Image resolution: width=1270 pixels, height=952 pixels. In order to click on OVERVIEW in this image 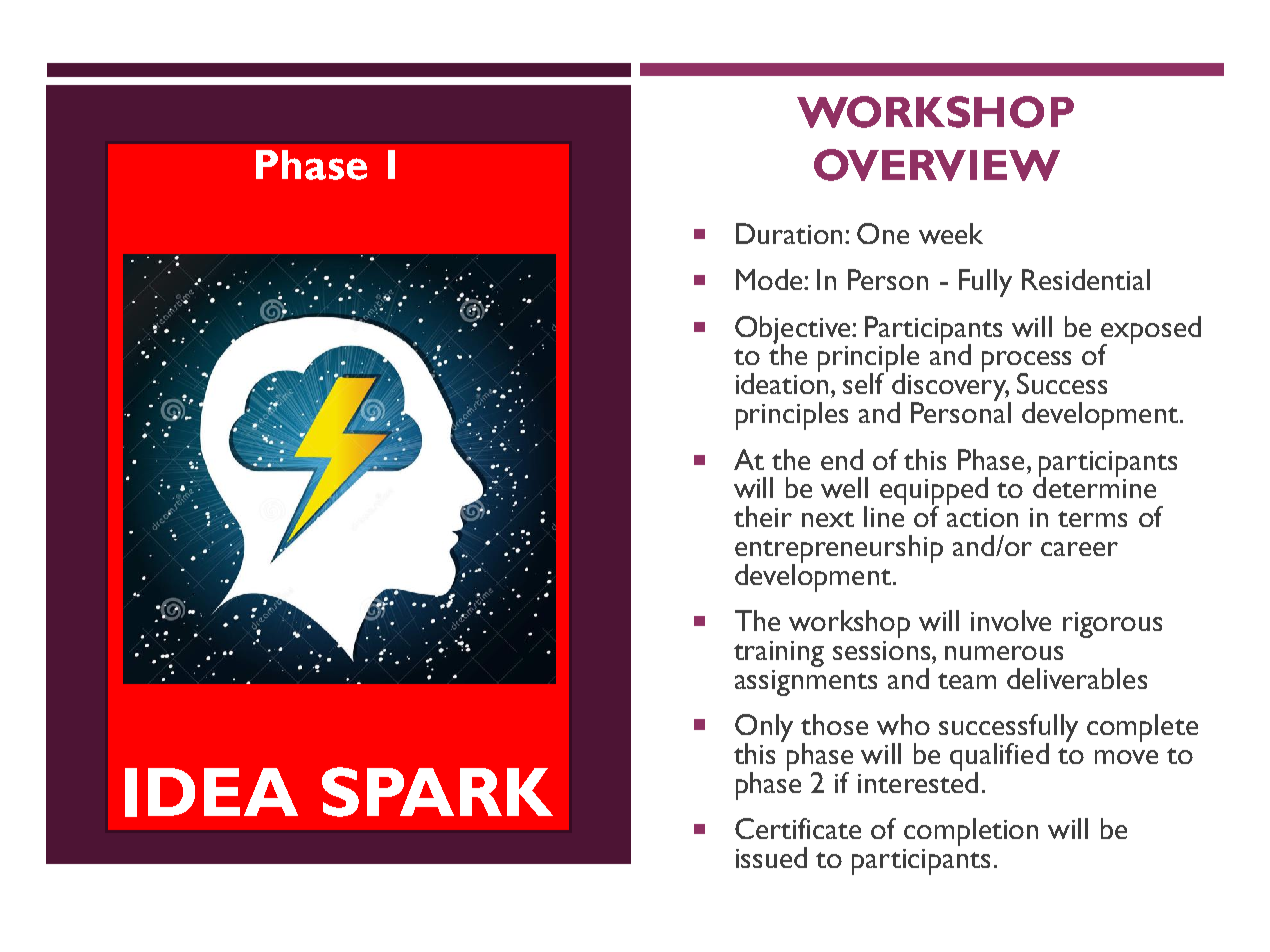, I will do `click(937, 165)`.
